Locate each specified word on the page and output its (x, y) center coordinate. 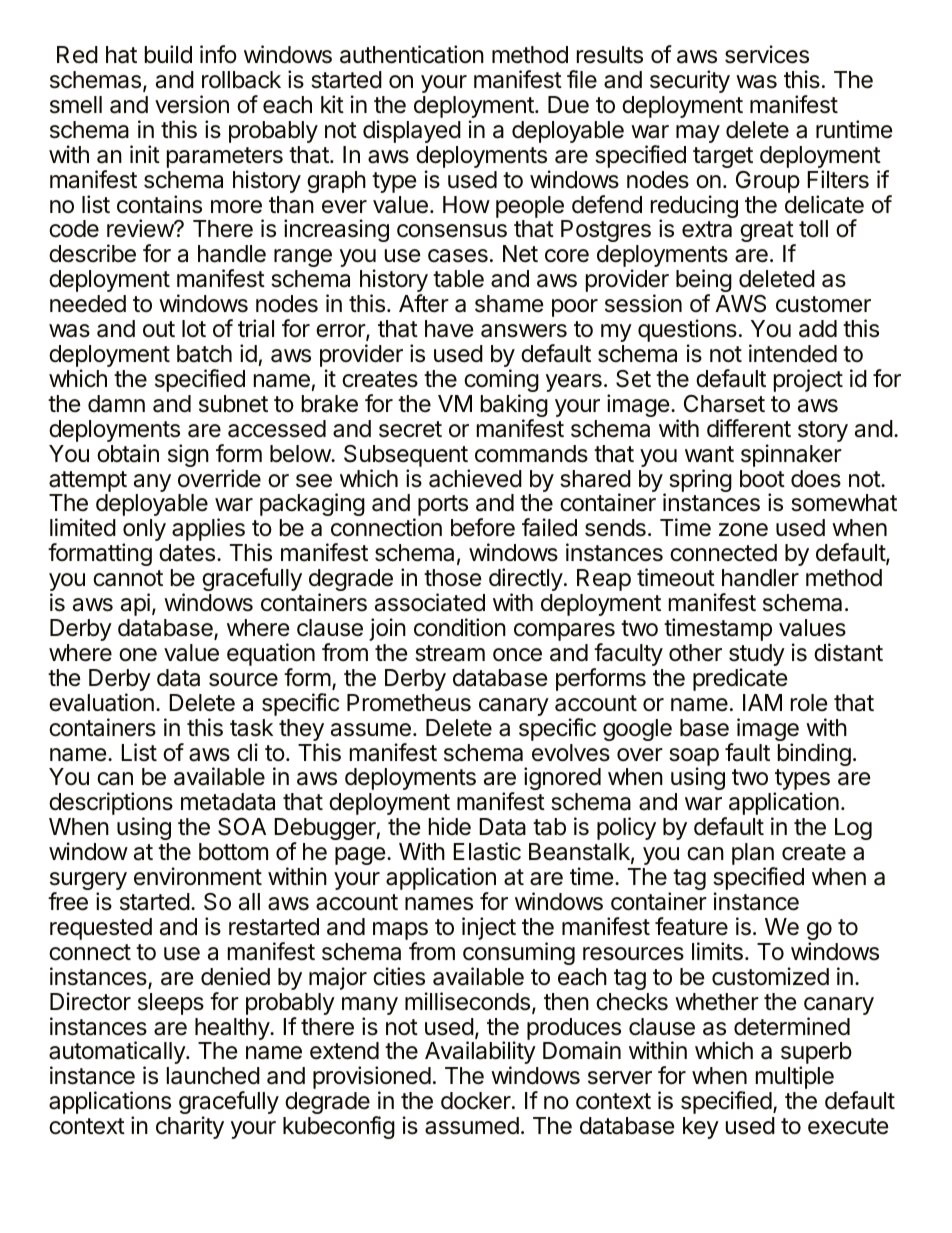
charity (190, 1127)
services (767, 54)
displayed (412, 131)
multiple (795, 1077)
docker (477, 1101)
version (192, 104)
